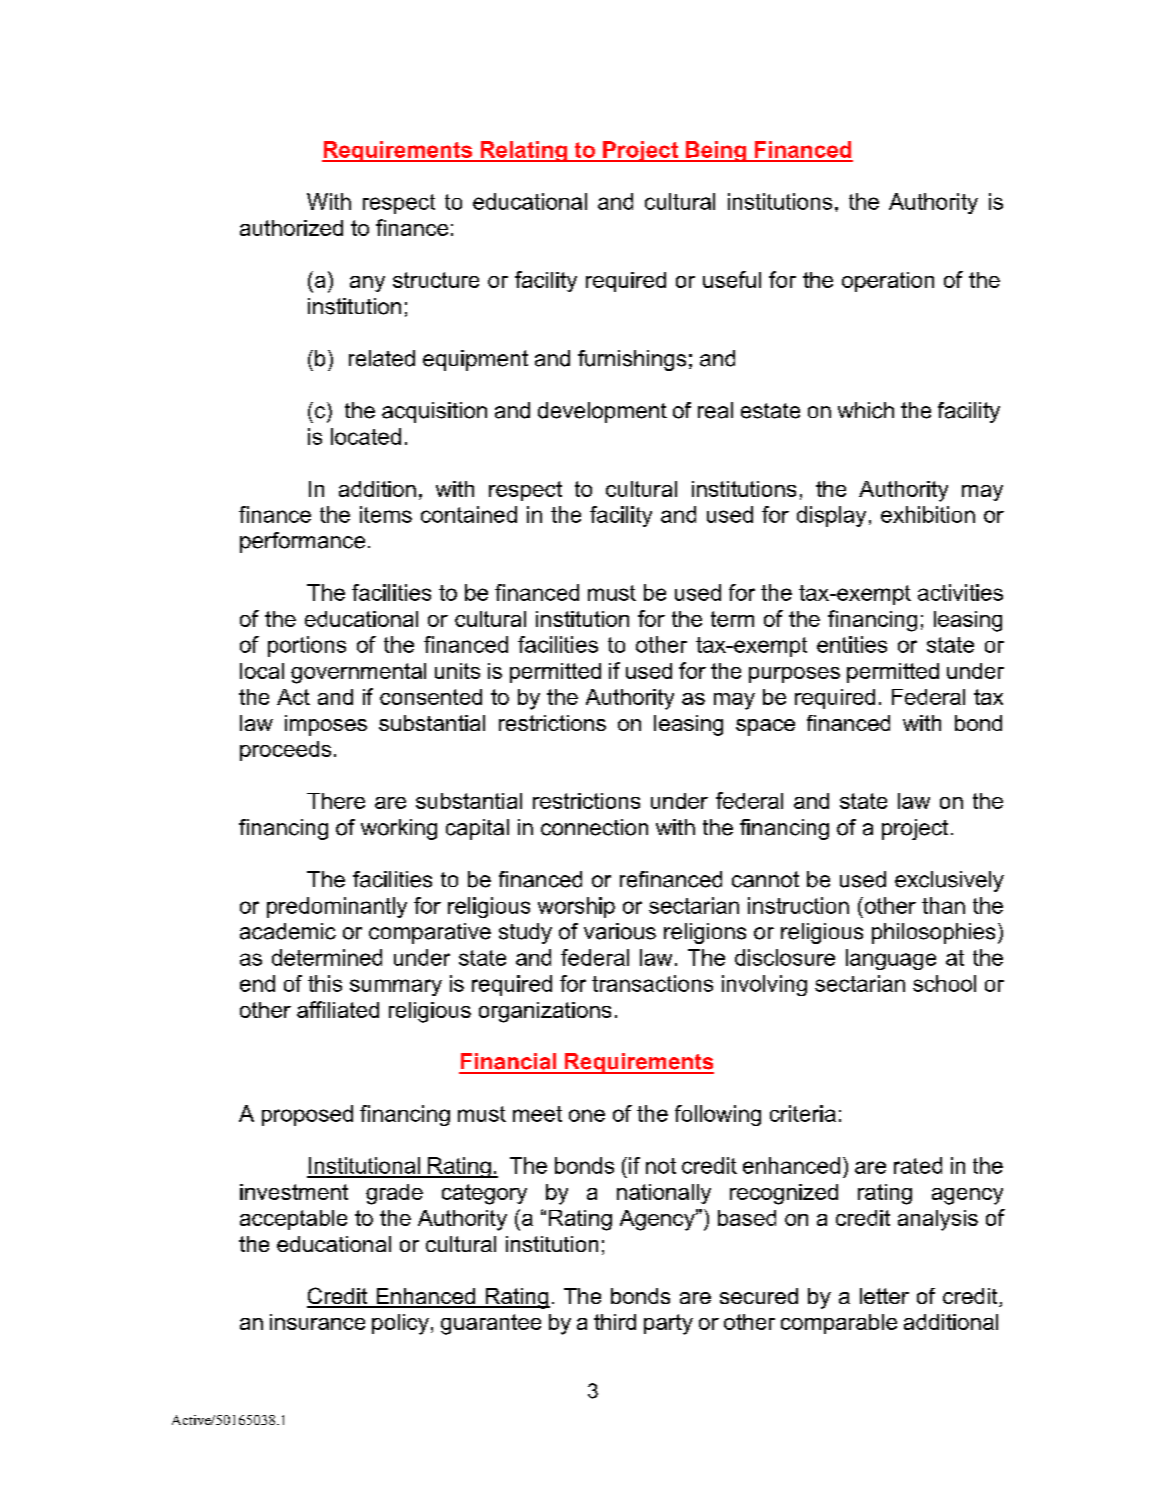 Image resolution: width=1155 pixels, height=1495 pixels. I want to click on contained, so click(469, 514).
